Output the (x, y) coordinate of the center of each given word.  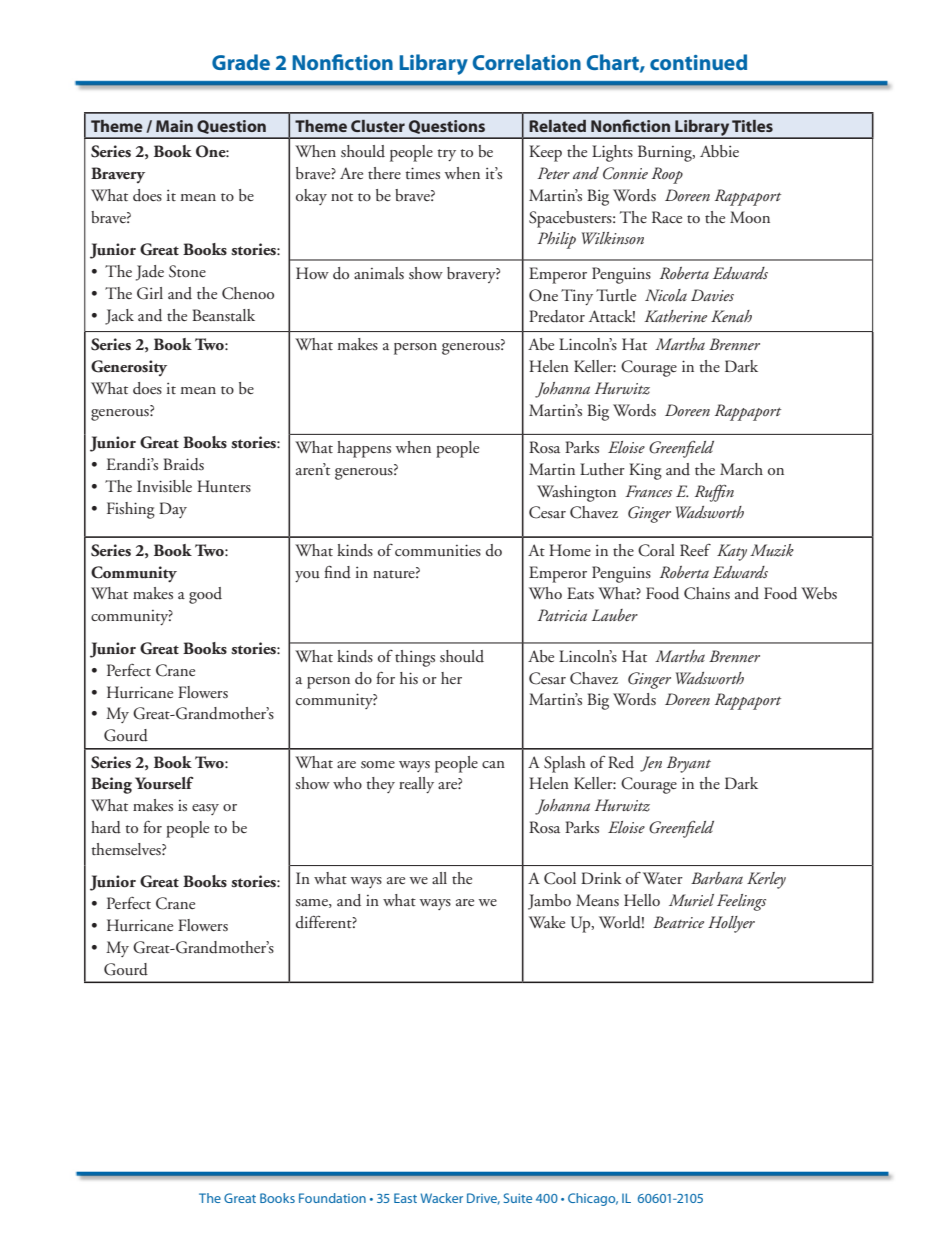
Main (174, 126)
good (205, 595)
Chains (707, 593)
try (446, 155)
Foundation (332, 1198)
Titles (752, 126)
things (415, 658)
